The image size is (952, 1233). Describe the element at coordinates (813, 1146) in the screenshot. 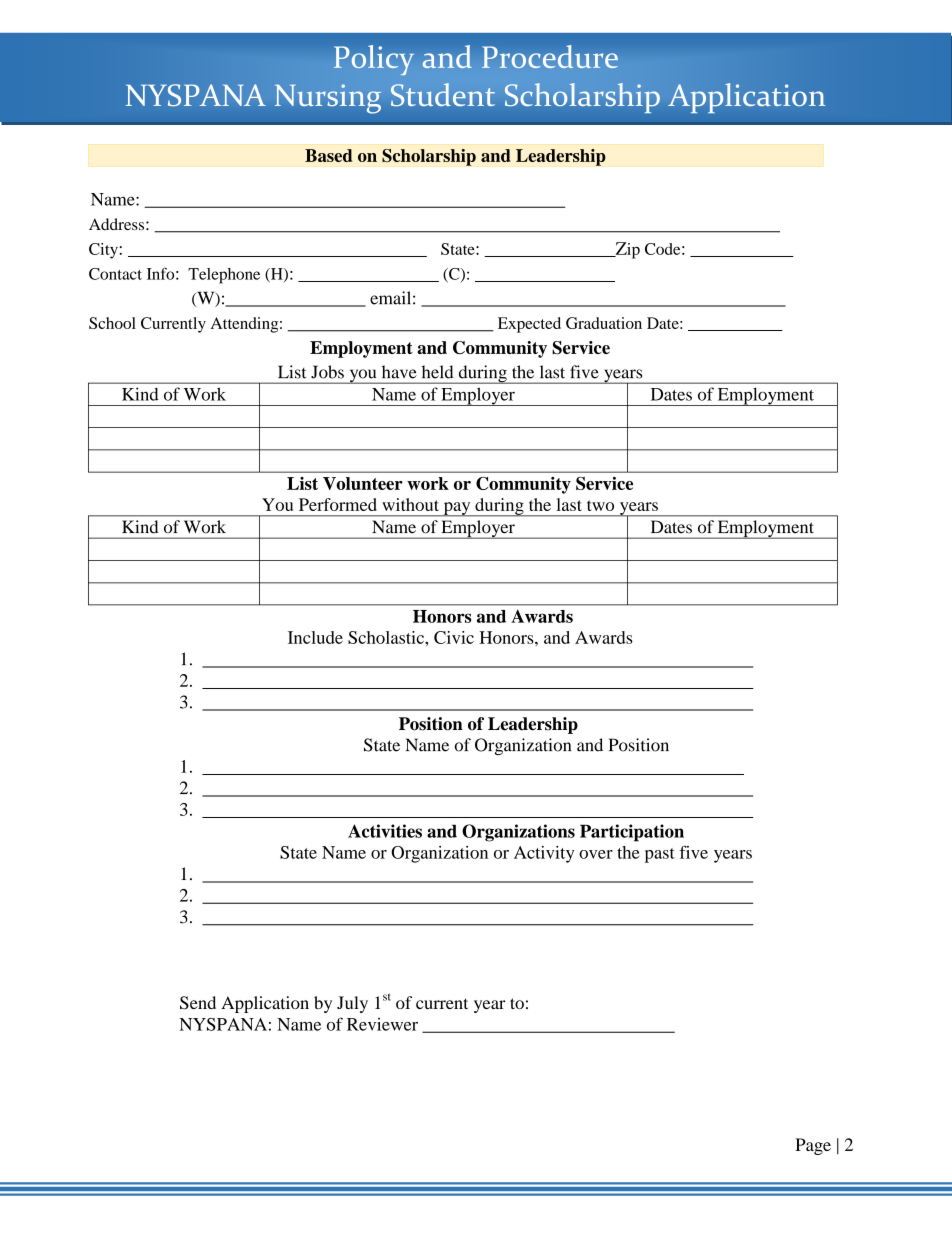

I see `Page` at that location.
